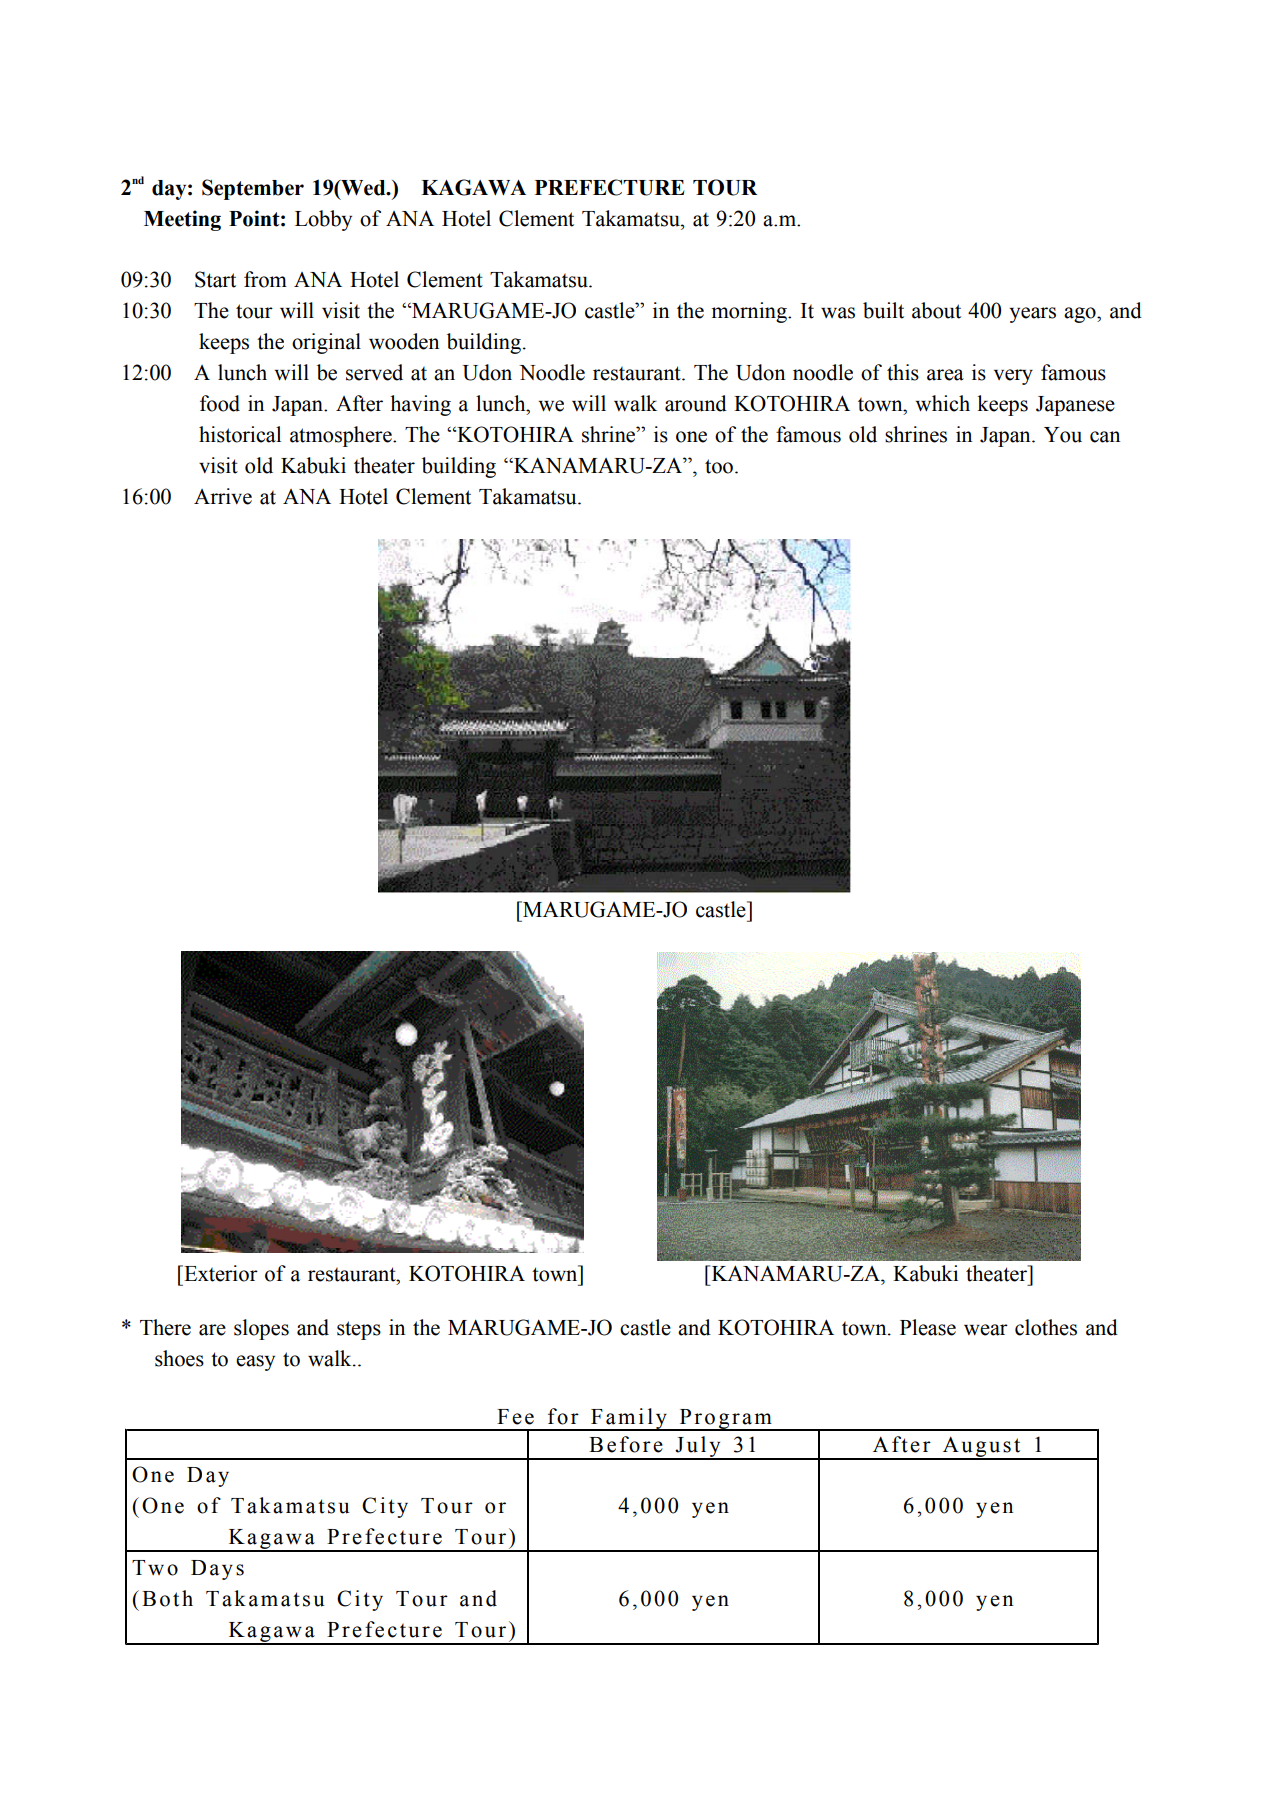 Image resolution: width=1269 pixels, height=1795 pixels. I want to click on steps, so click(359, 1330).
